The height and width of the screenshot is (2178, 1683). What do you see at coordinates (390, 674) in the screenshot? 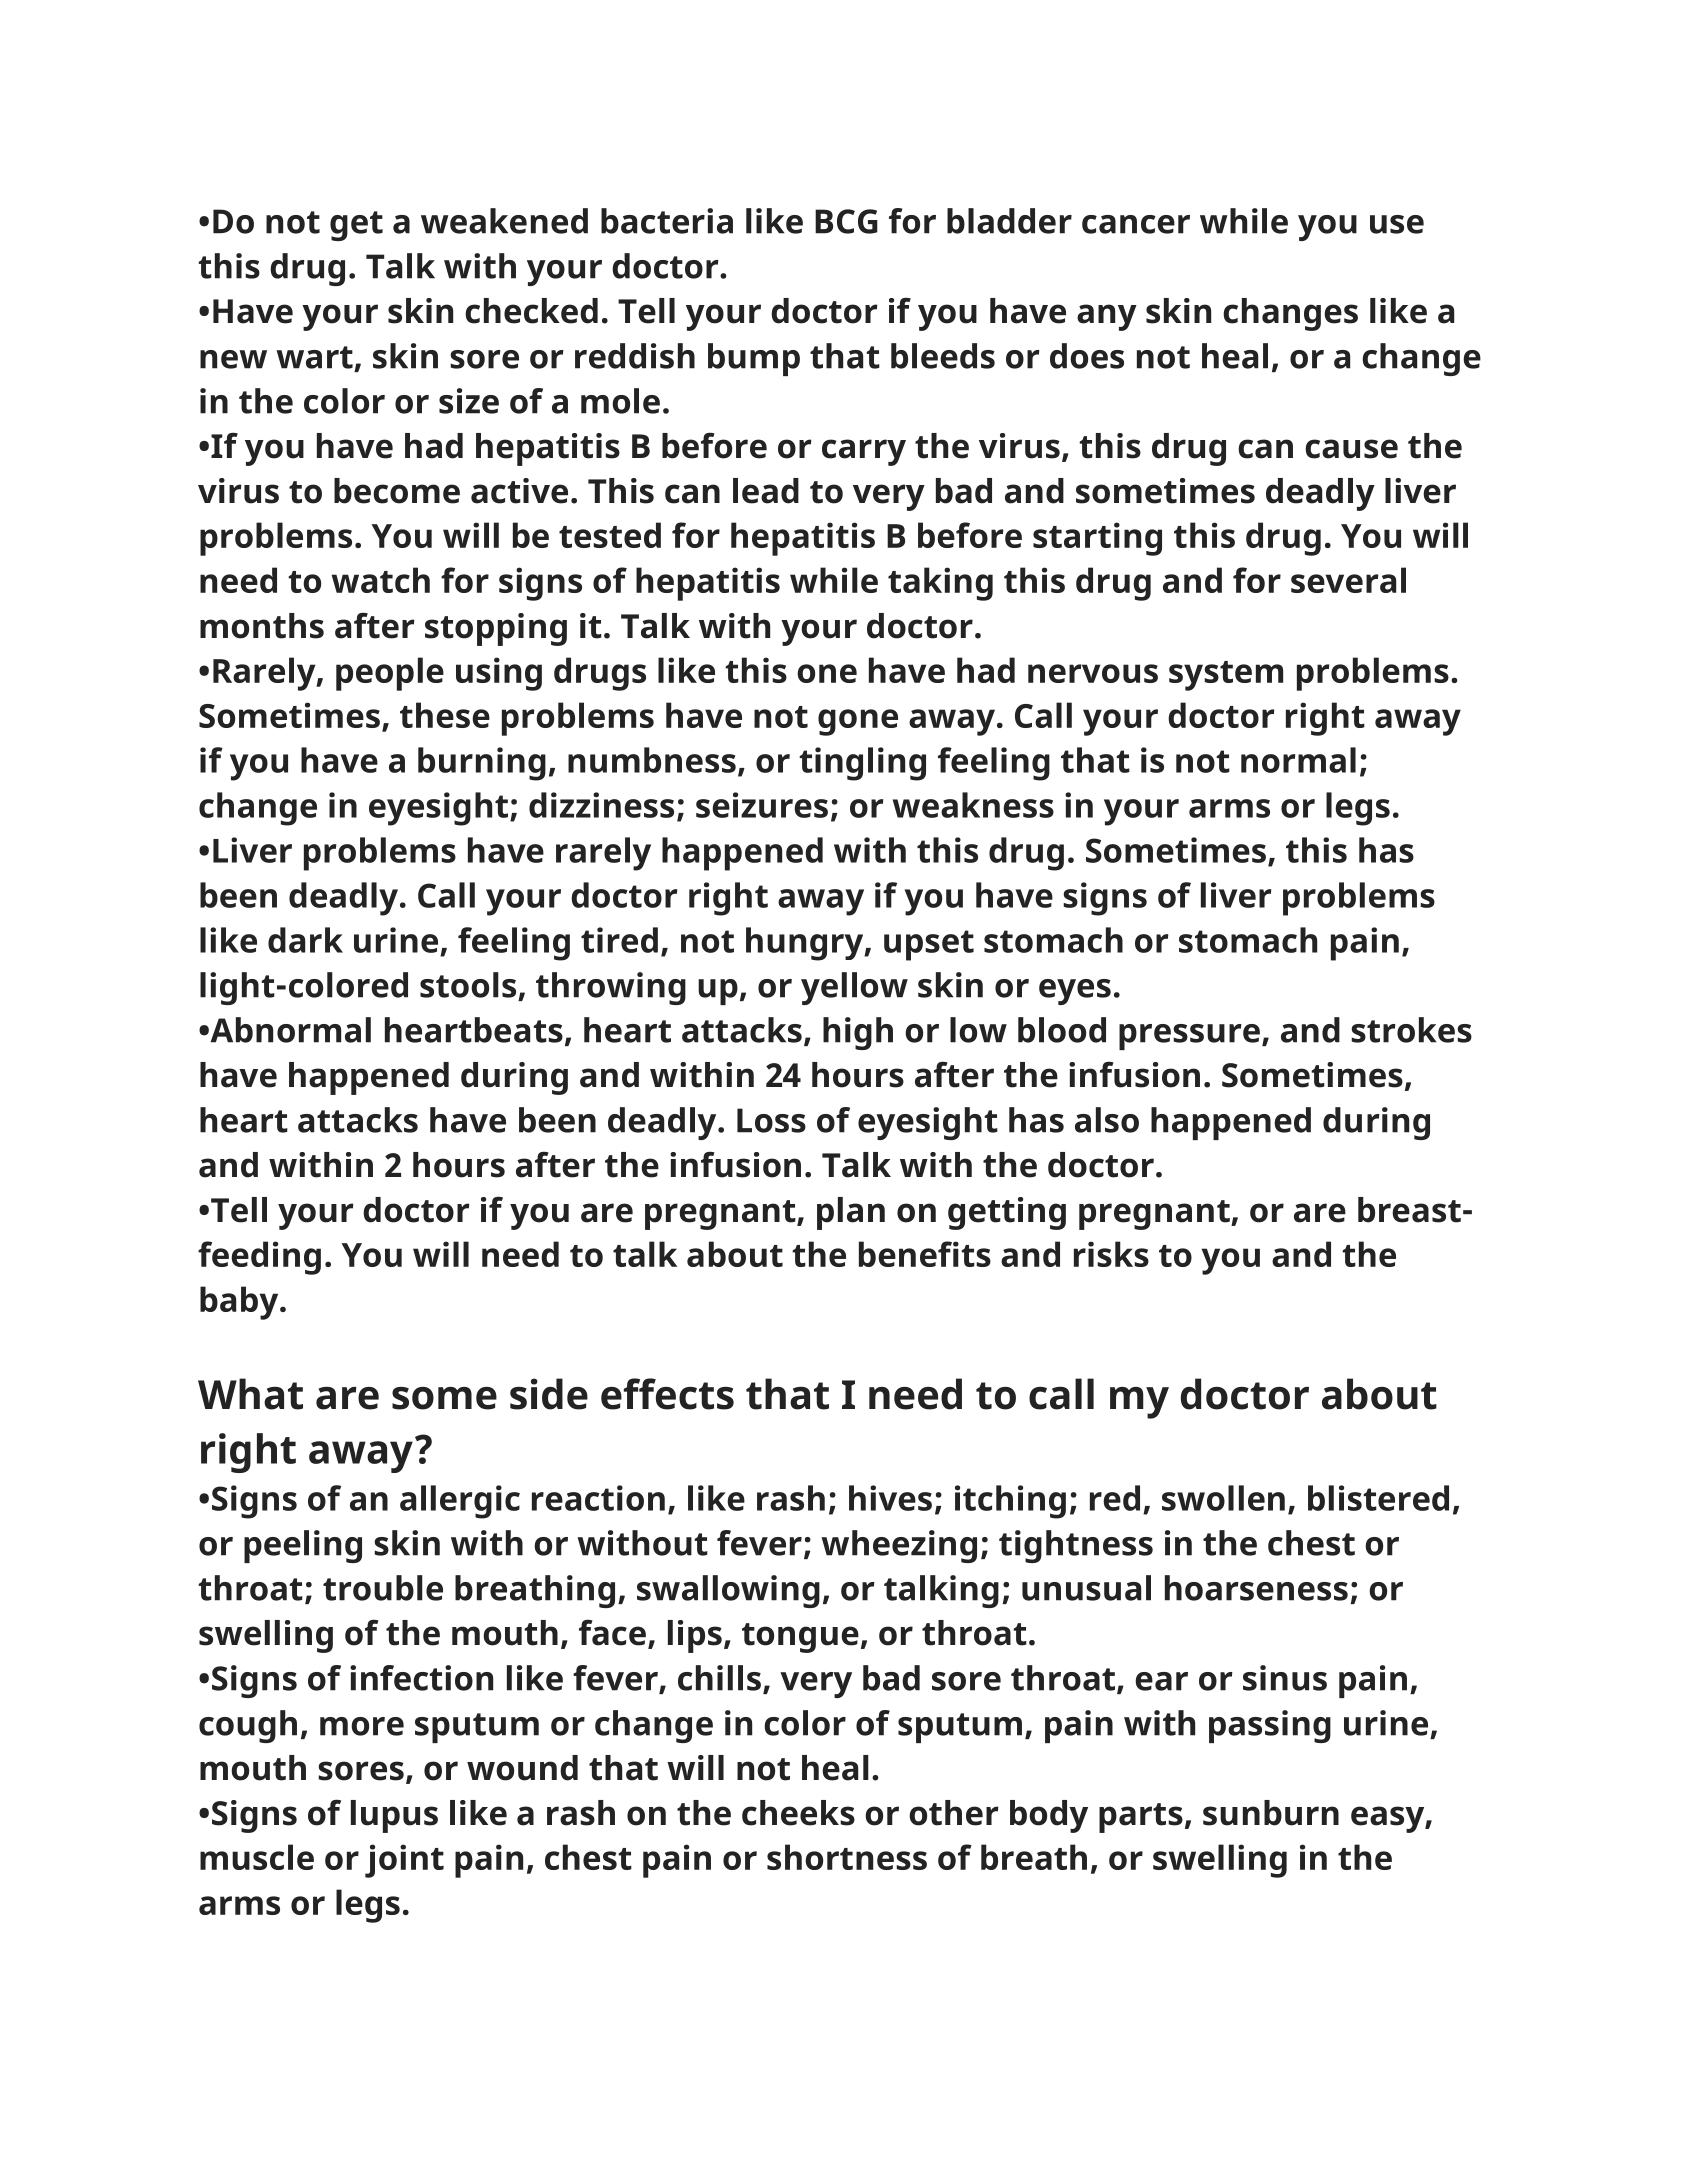
I see `people` at bounding box center [390, 674].
